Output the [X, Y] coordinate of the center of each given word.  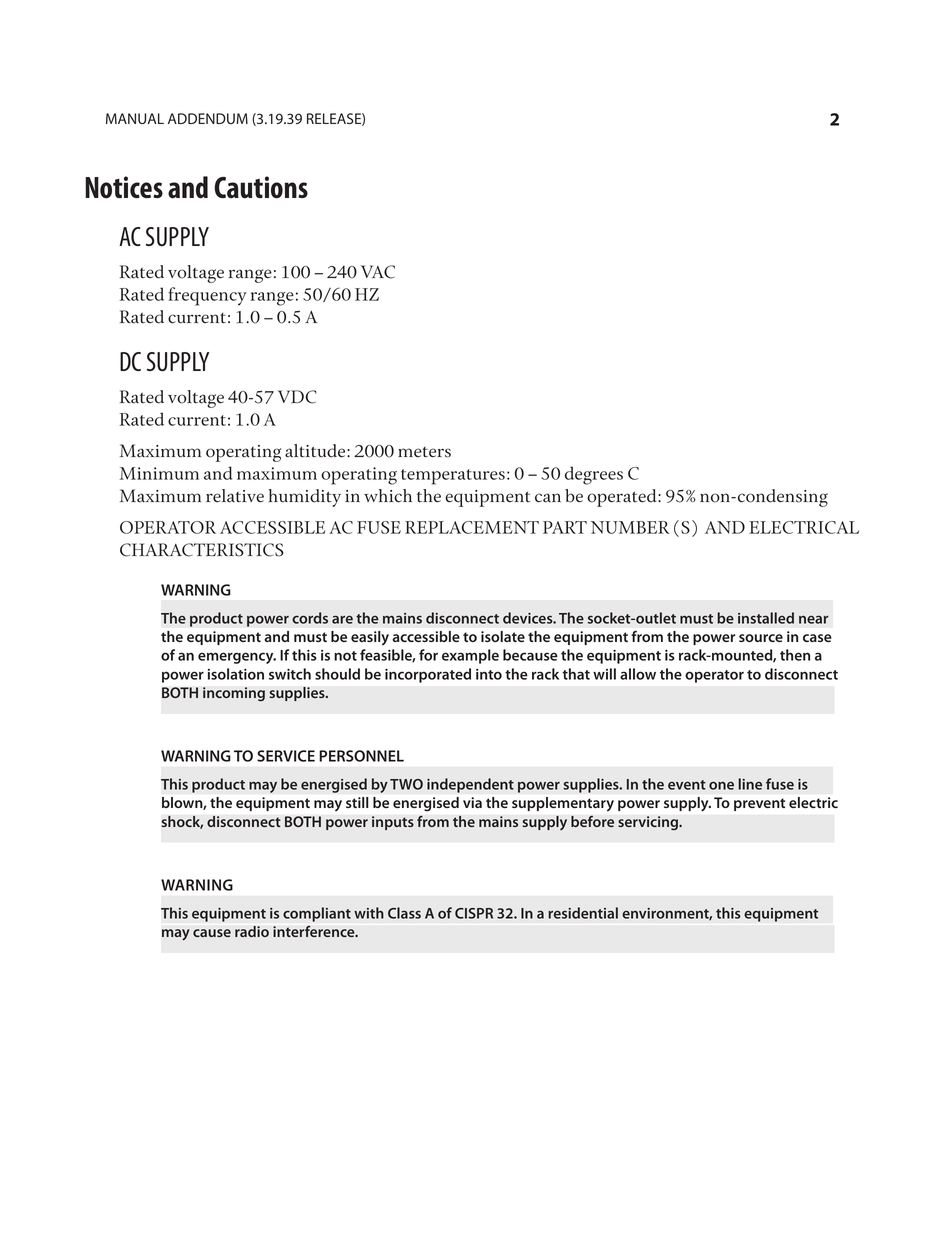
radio [252, 931]
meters [424, 452]
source [761, 638]
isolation [236, 674]
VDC [297, 397]
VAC [378, 272]
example [470, 656]
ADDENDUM [208, 118]
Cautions [261, 187]
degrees [594, 475]
